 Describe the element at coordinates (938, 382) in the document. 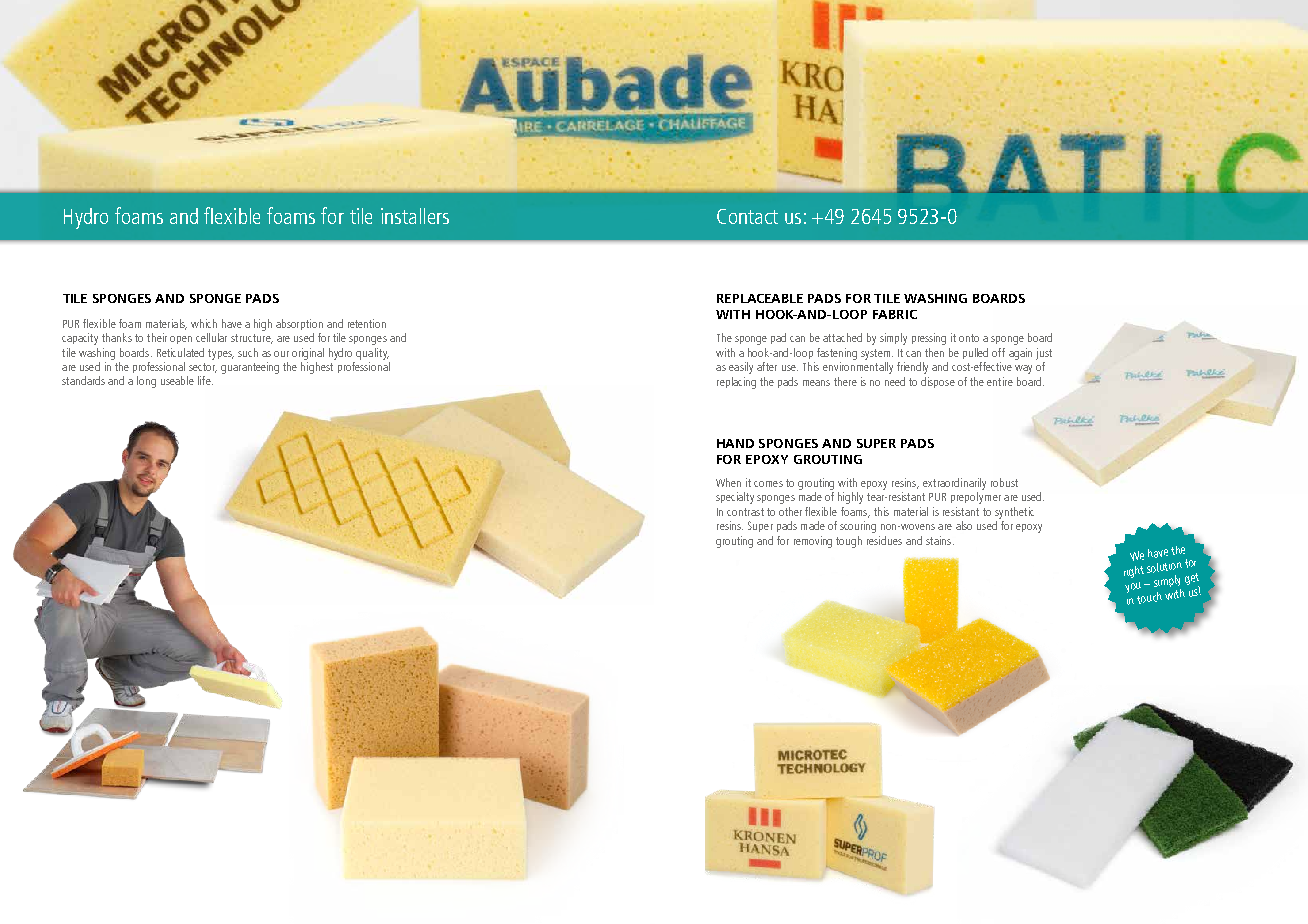

I see `dispose` at that location.
